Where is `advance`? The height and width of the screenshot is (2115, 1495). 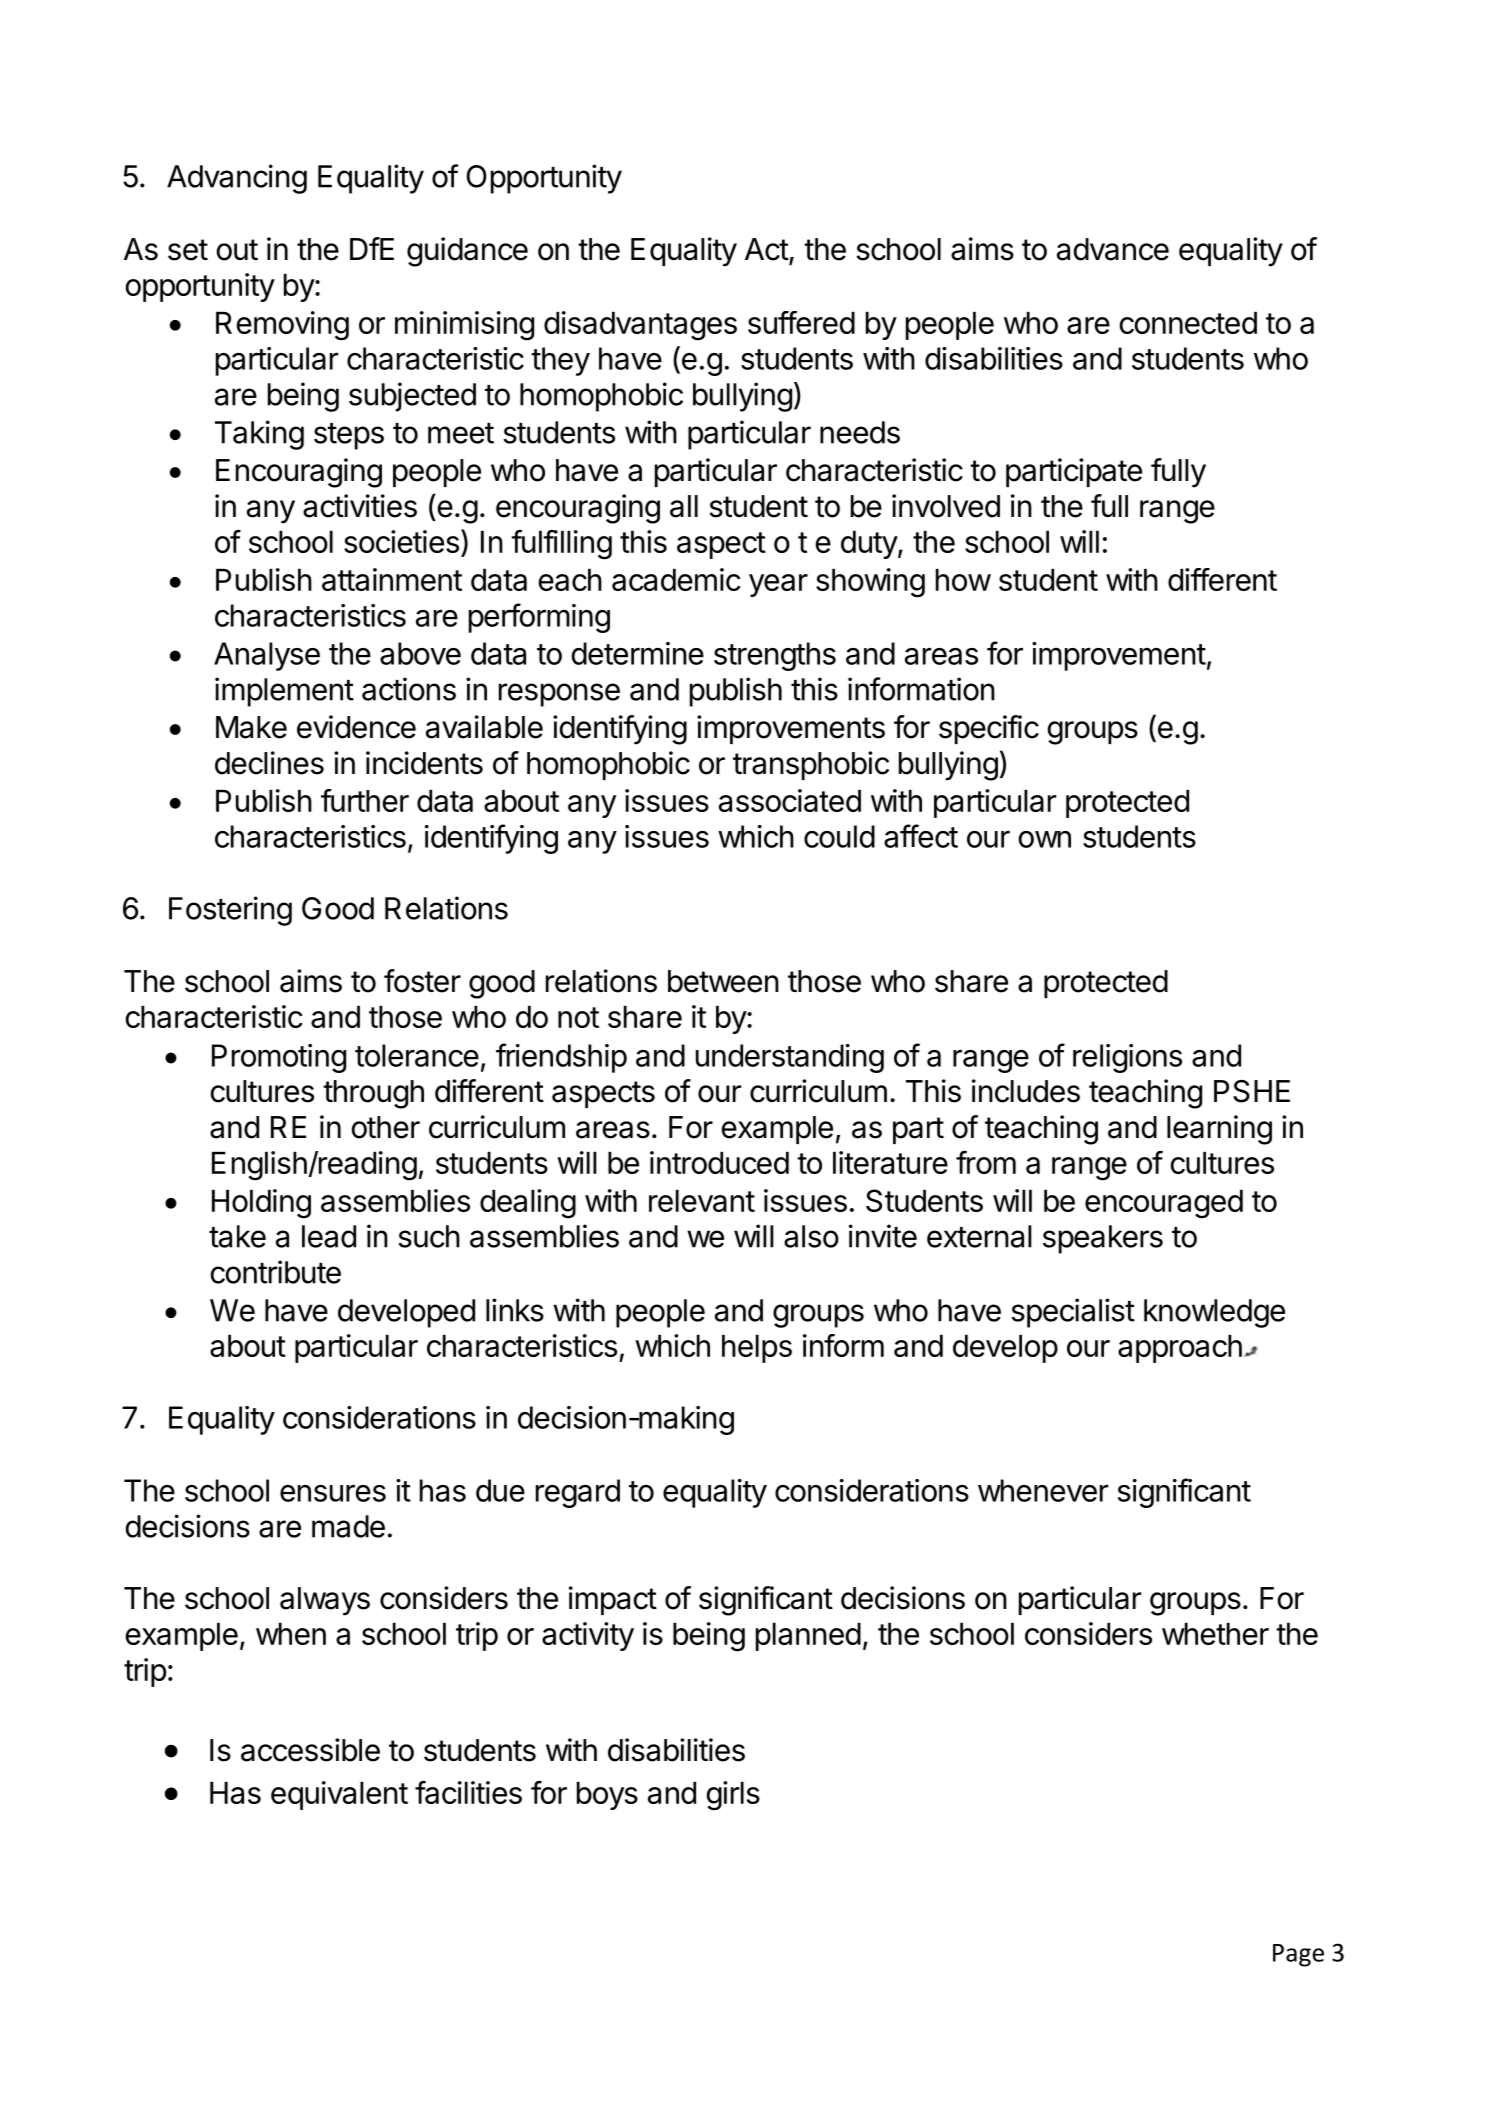 advance is located at coordinates (1113, 249).
